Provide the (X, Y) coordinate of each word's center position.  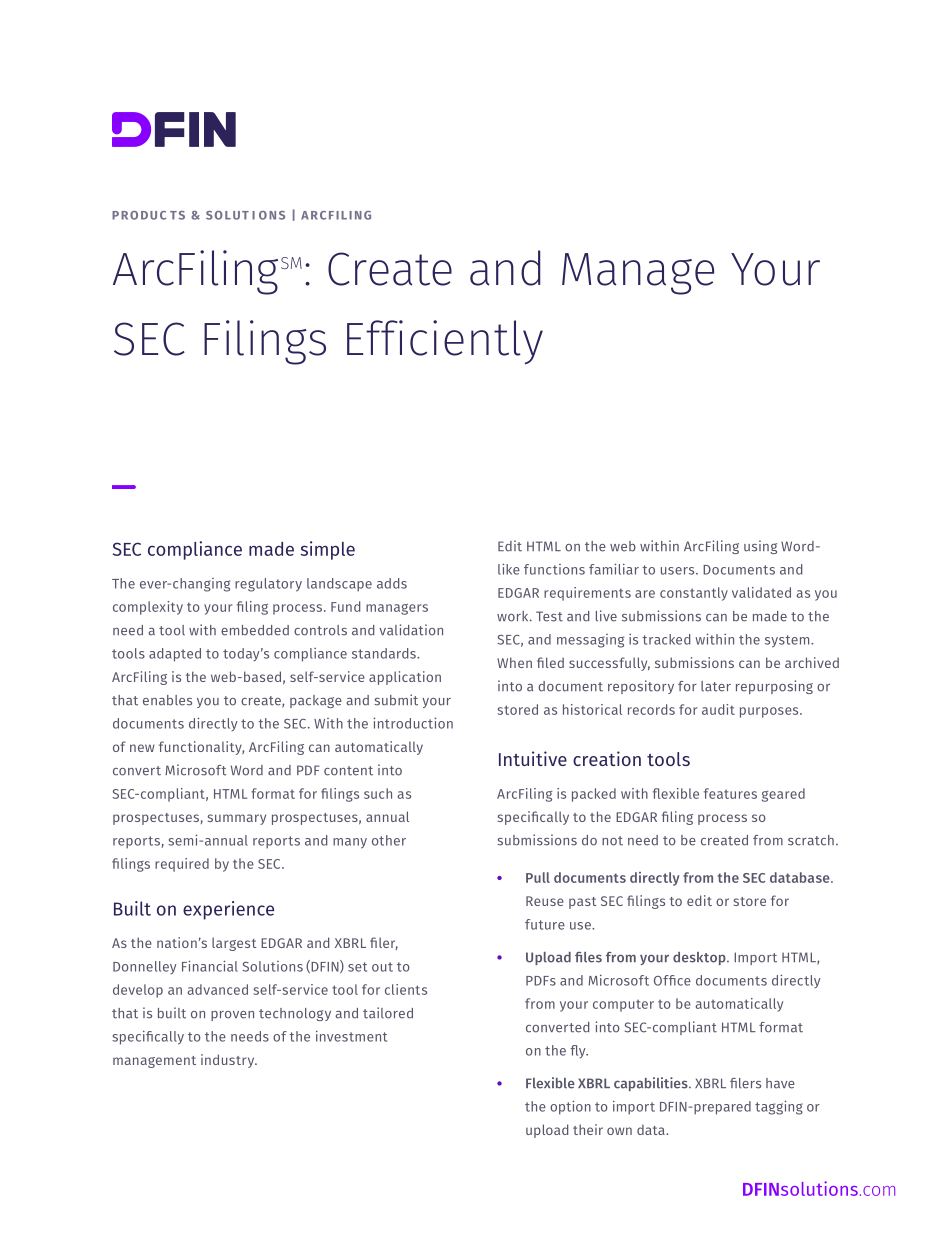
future (545, 924)
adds (392, 583)
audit (718, 709)
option (570, 1107)
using (760, 547)
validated (761, 592)
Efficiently (445, 342)
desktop (700, 958)
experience (228, 910)
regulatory (268, 585)
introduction (413, 723)
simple (327, 550)
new (142, 748)
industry (229, 1061)
